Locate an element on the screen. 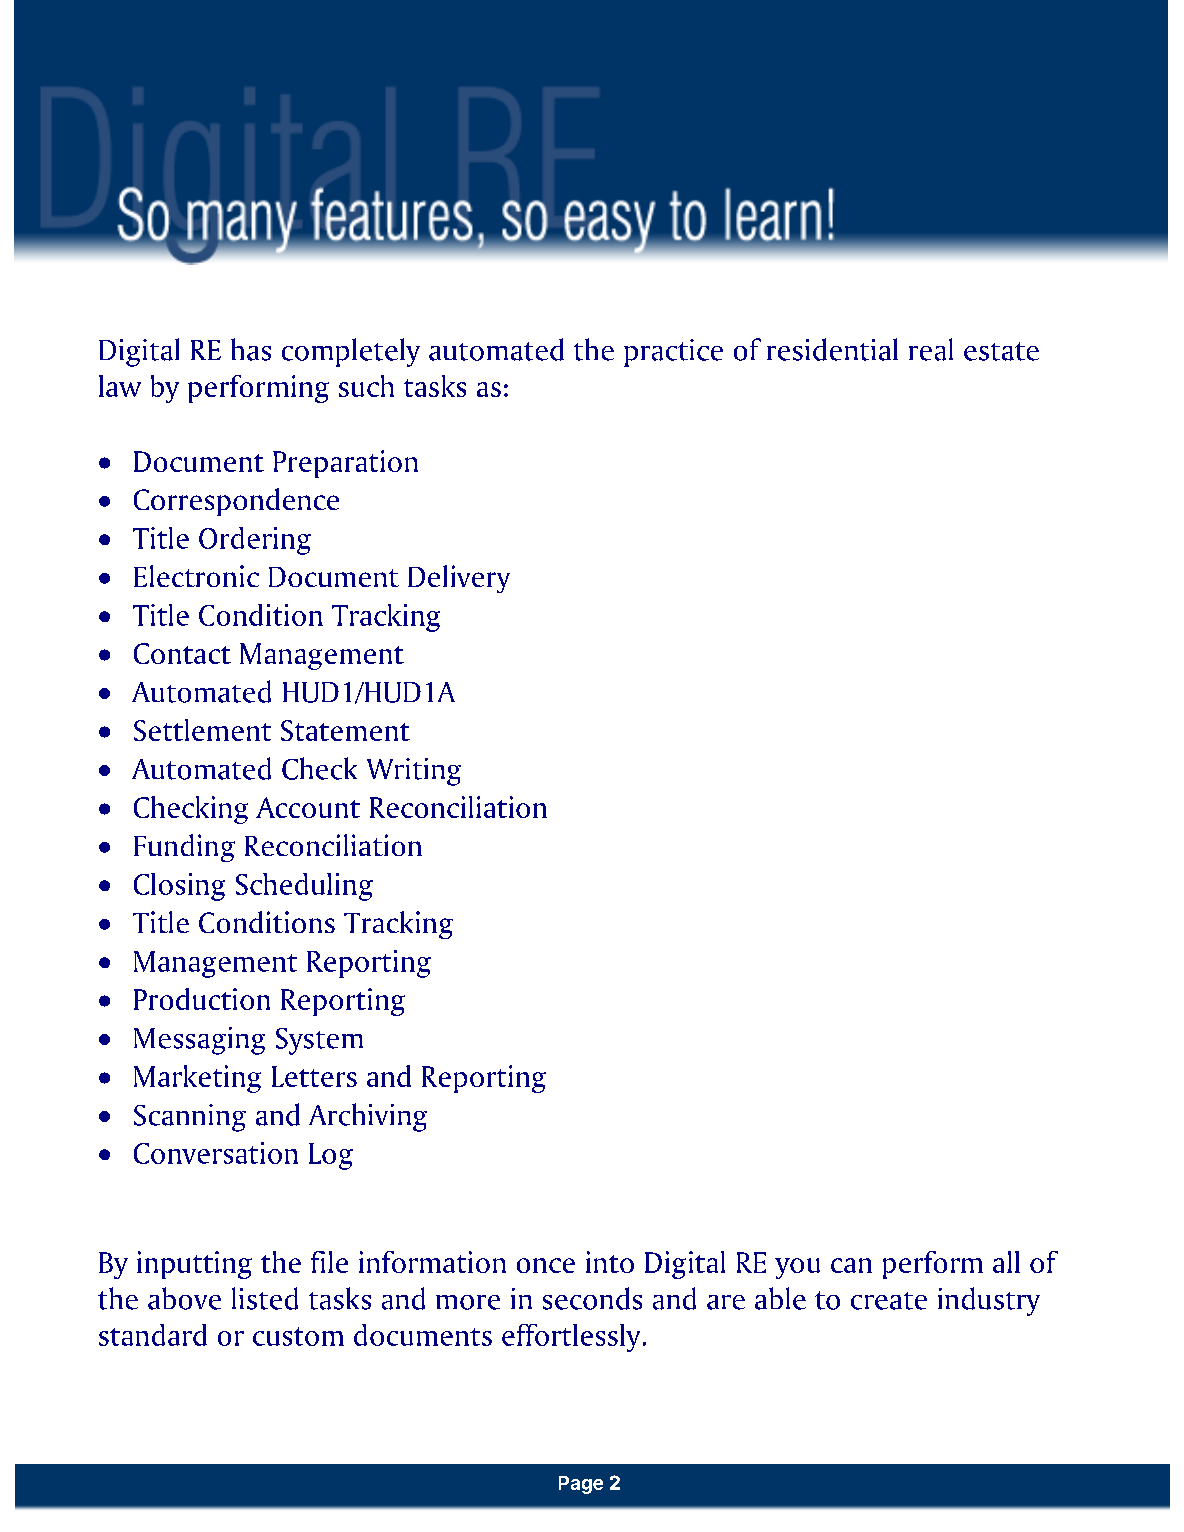 Image resolution: width=1184 pixels, height=1532 pixels. custom is located at coordinates (298, 1336).
